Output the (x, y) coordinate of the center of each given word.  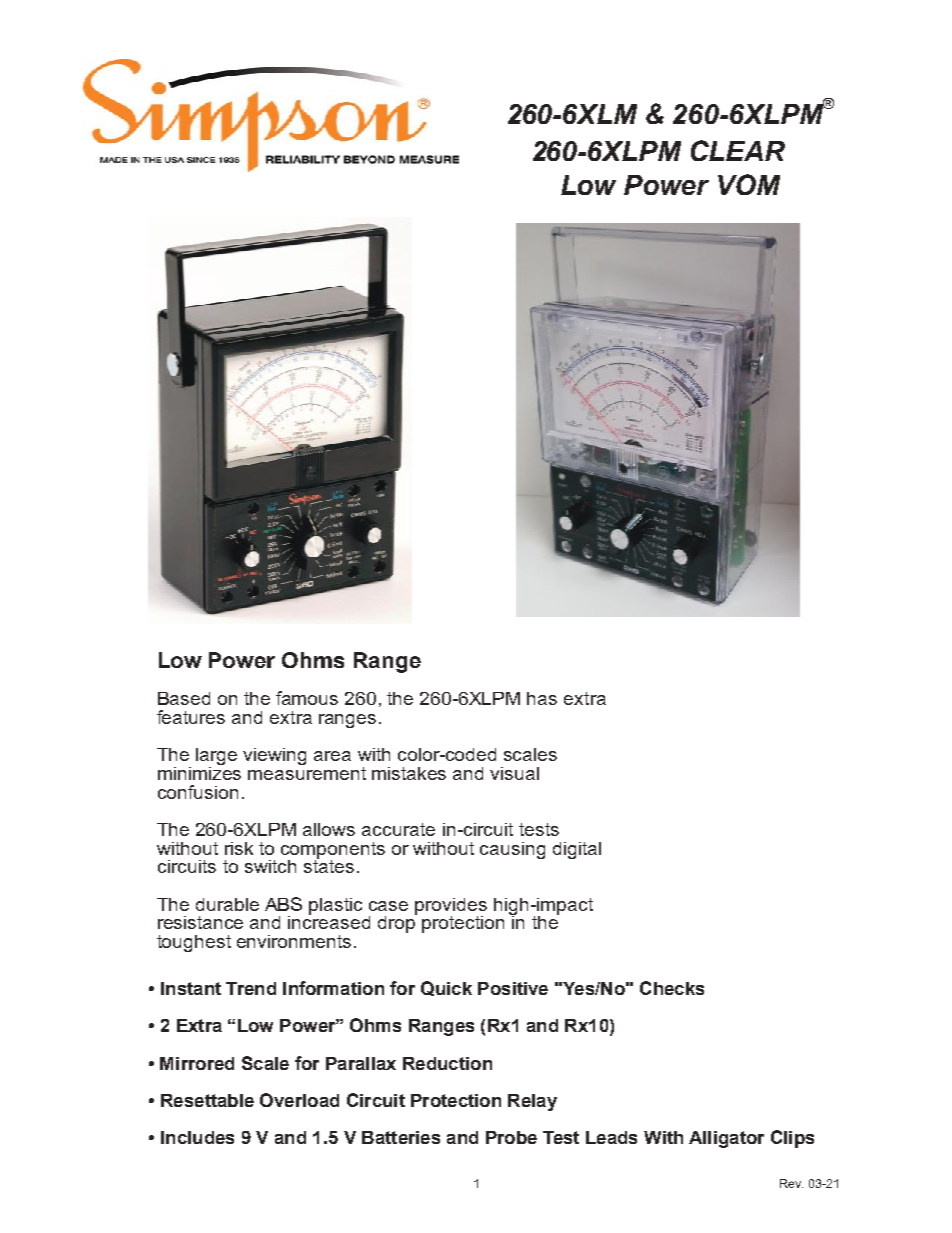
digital (577, 850)
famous (307, 698)
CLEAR (738, 150)
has (542, 698)
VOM (749, 184)
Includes (197, 1137)
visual (514, 773)
